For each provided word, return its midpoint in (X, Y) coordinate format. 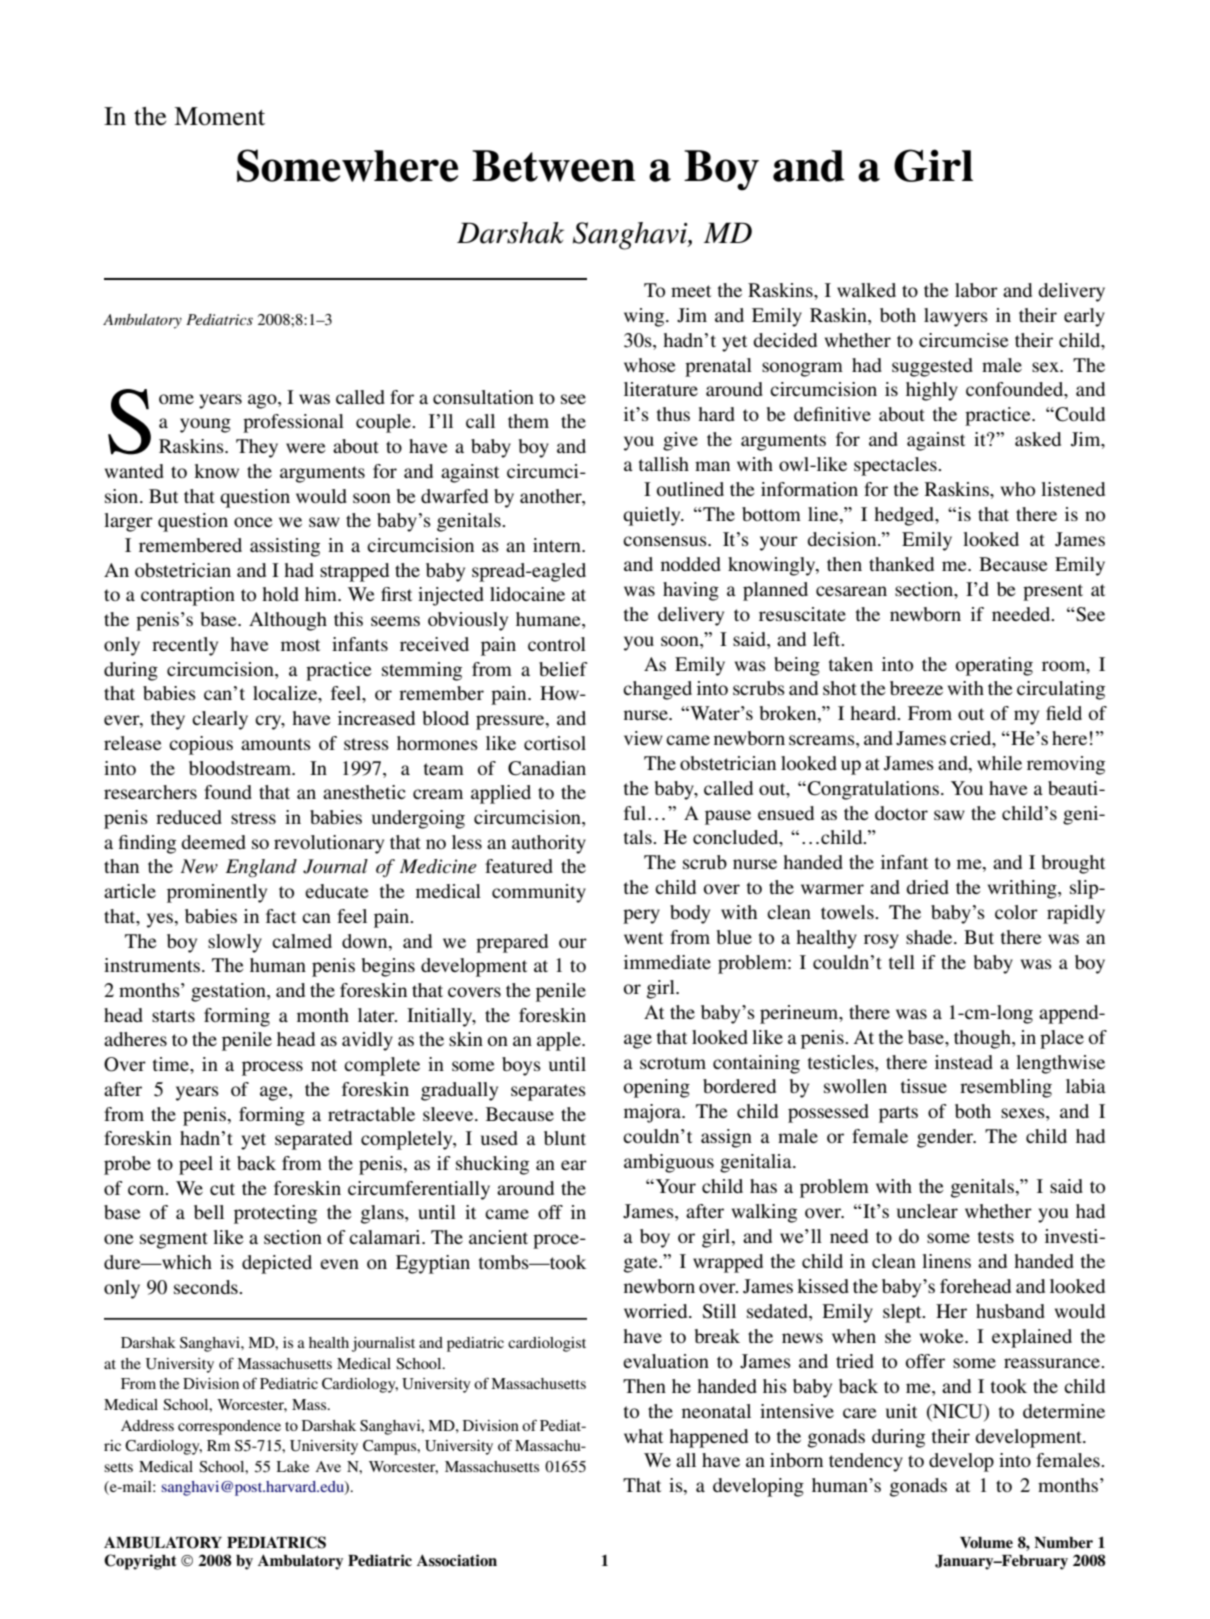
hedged (905, 516)
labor (976, 290)
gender (946, 1138)
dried (927, 887)
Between (554, 166)
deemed (213, 842)
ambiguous (669, 1163)
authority (549, 844)
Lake (292, 1466)
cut (222, 1189)
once (253, 522)
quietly (653, 516)
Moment (219, 116)
